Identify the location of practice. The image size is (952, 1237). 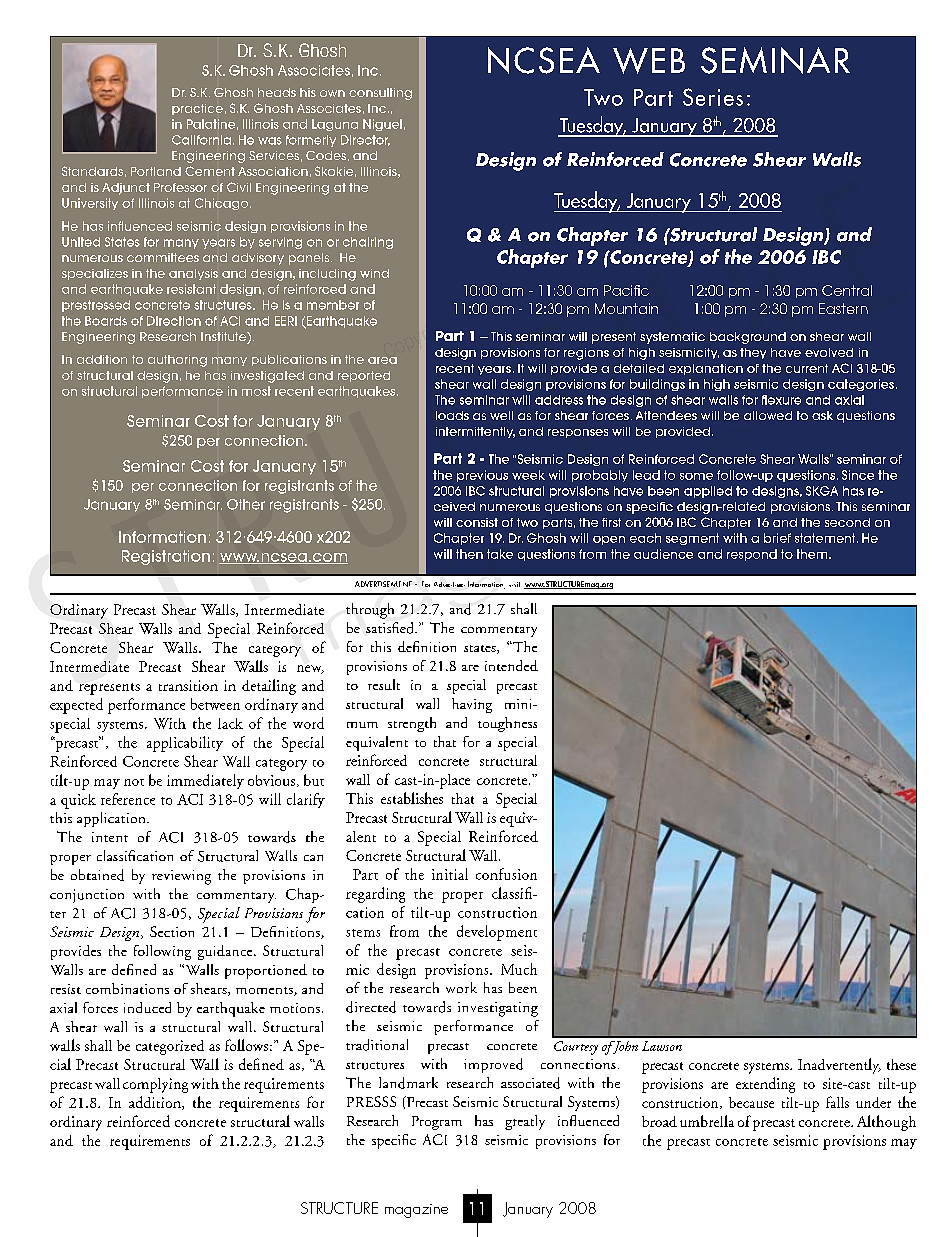
(197, 109).
